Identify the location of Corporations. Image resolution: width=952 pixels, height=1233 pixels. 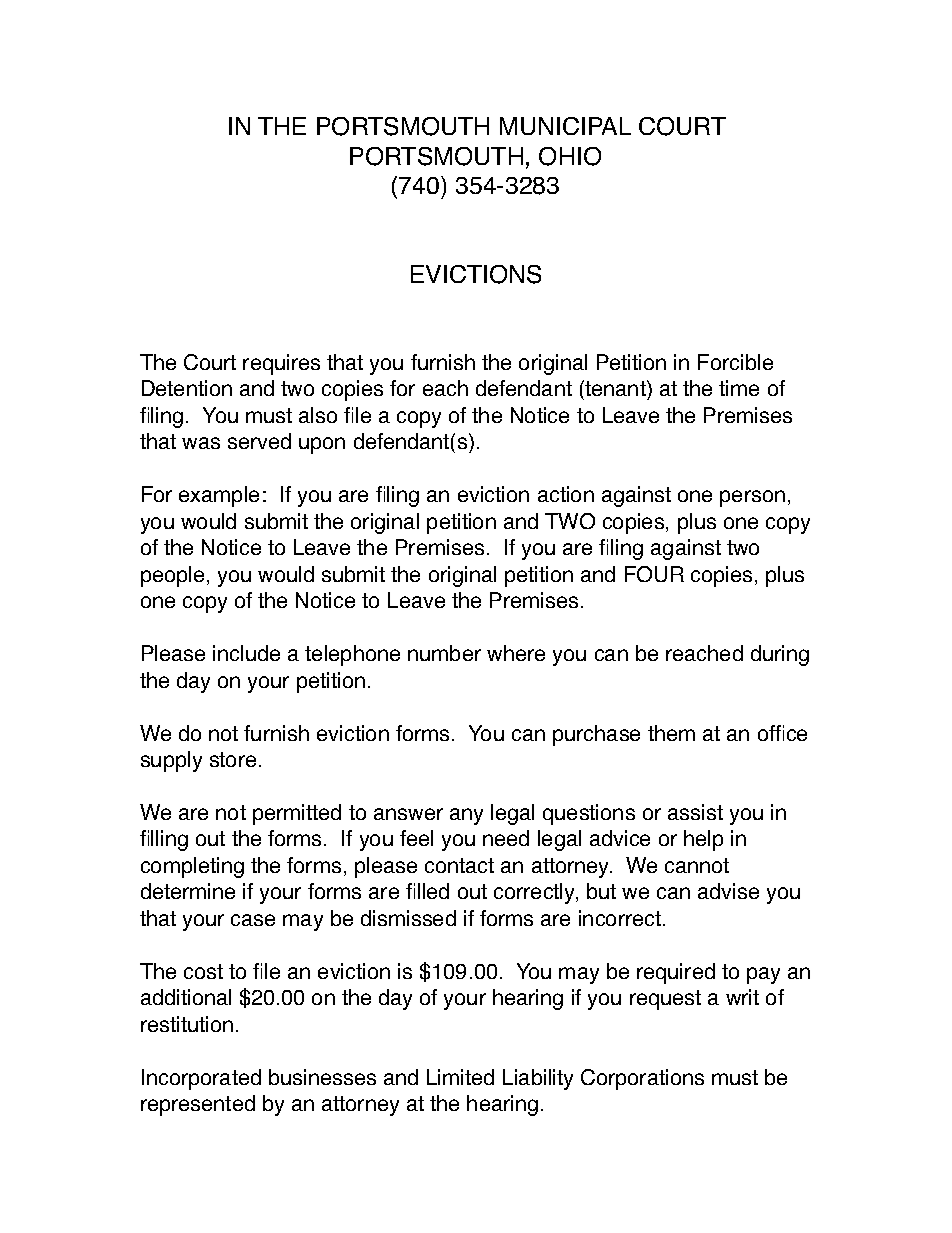
(642, 1079).
